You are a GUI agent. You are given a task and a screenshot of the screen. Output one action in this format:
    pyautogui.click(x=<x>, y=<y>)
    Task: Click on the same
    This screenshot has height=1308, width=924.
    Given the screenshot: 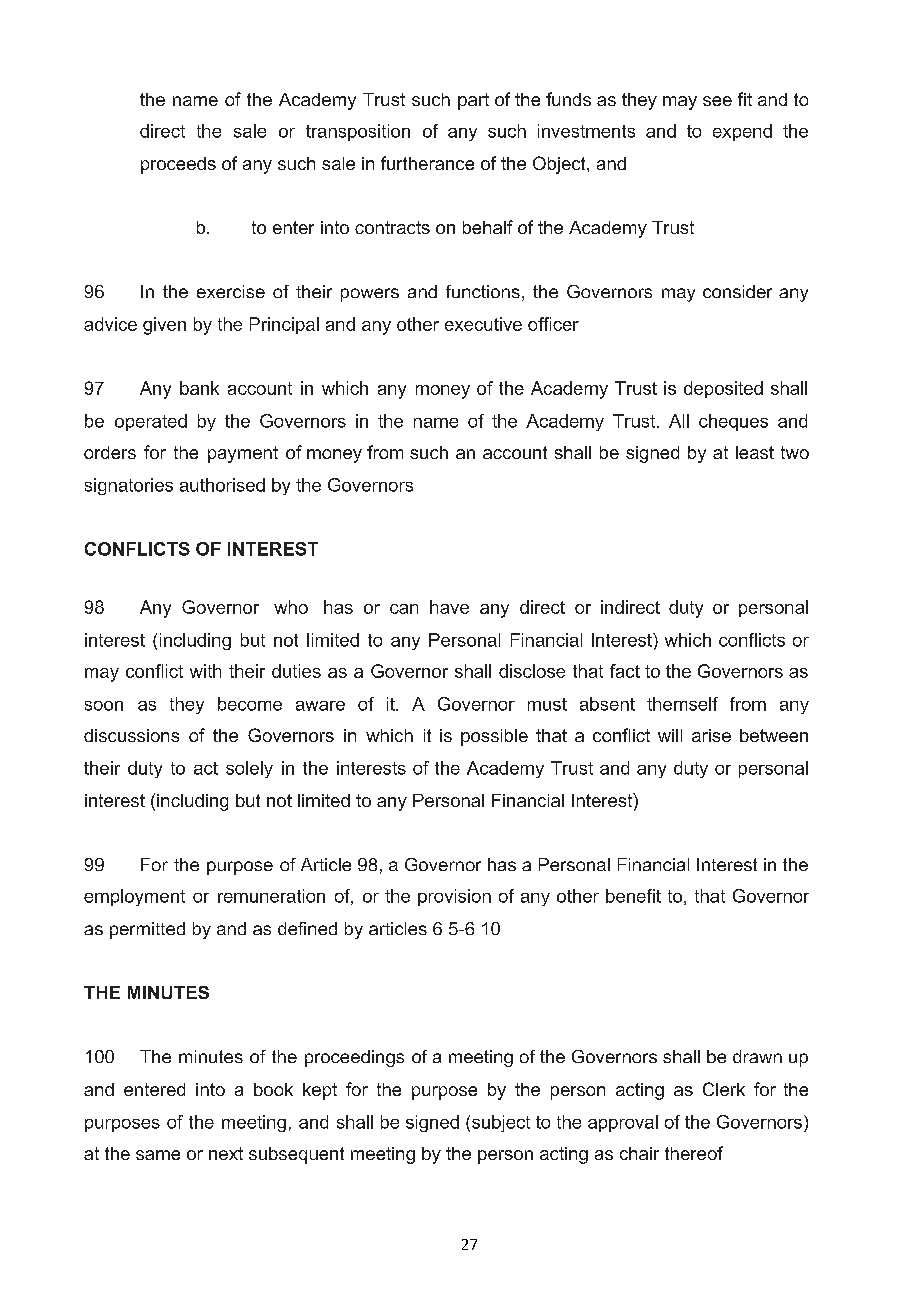 What is the action you would take?
    pyautogui.click(x=158, y=1155)
